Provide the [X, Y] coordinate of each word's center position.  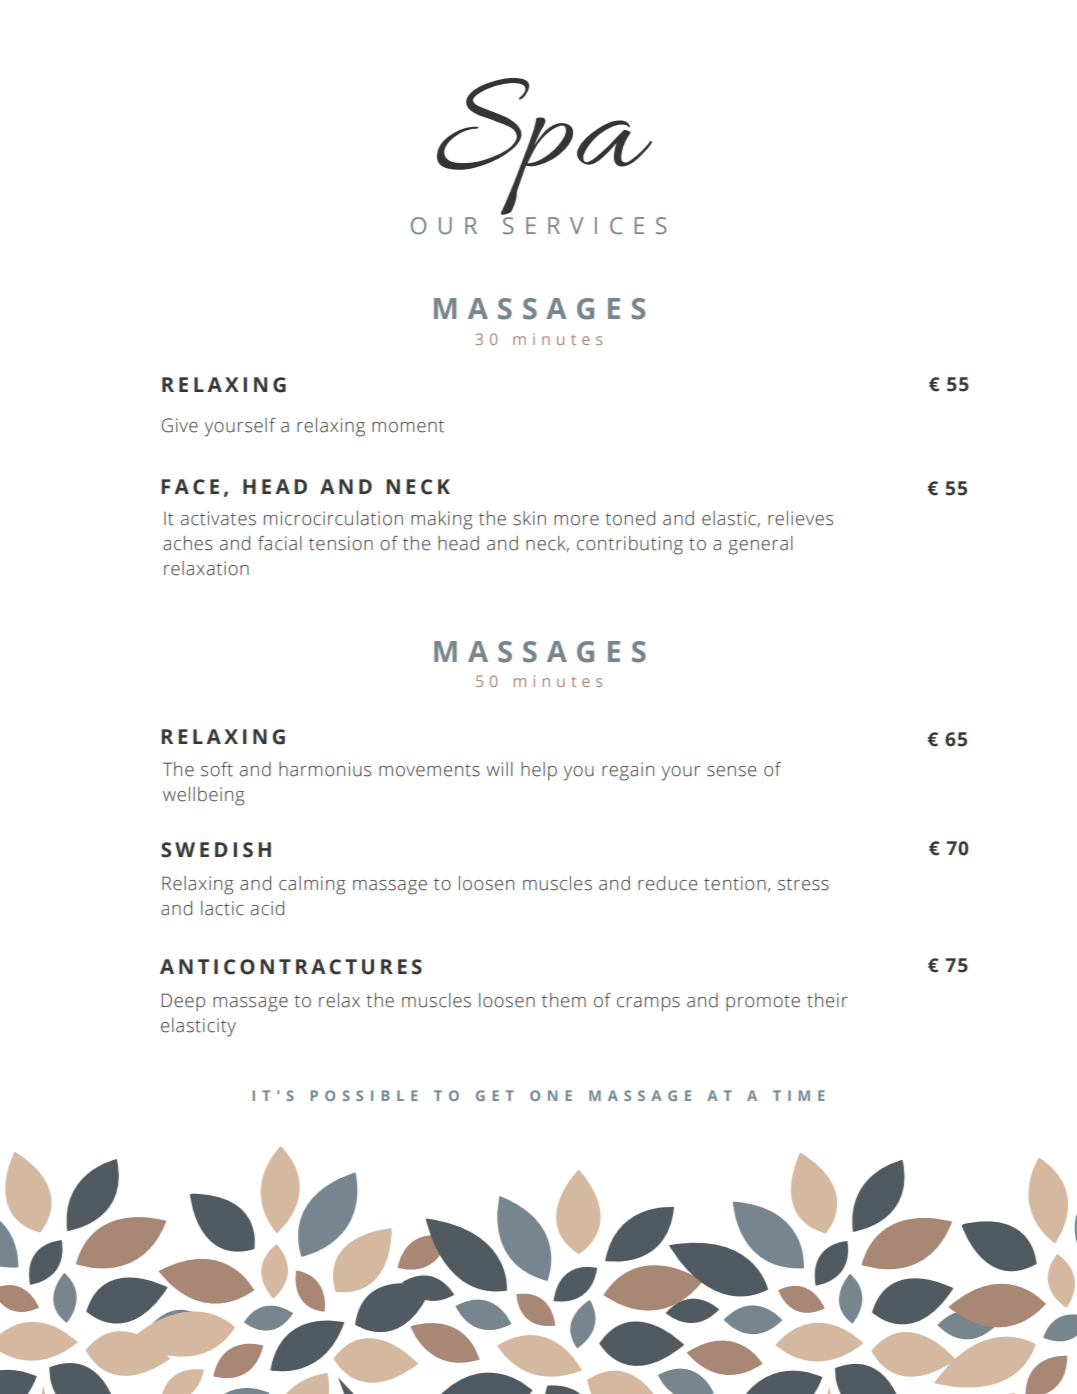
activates [218, 518]
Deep [183, 1002]
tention [735, 883]
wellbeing [204, 796]
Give [179, 425]
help [539, 771]
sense [731, 771]
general [760, 545]
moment [408, 426]
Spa [544, 146]
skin [529, 518]
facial [280, 543]
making [442, 520]
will [499, 769]
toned [630, 518]
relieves [800, 518]
